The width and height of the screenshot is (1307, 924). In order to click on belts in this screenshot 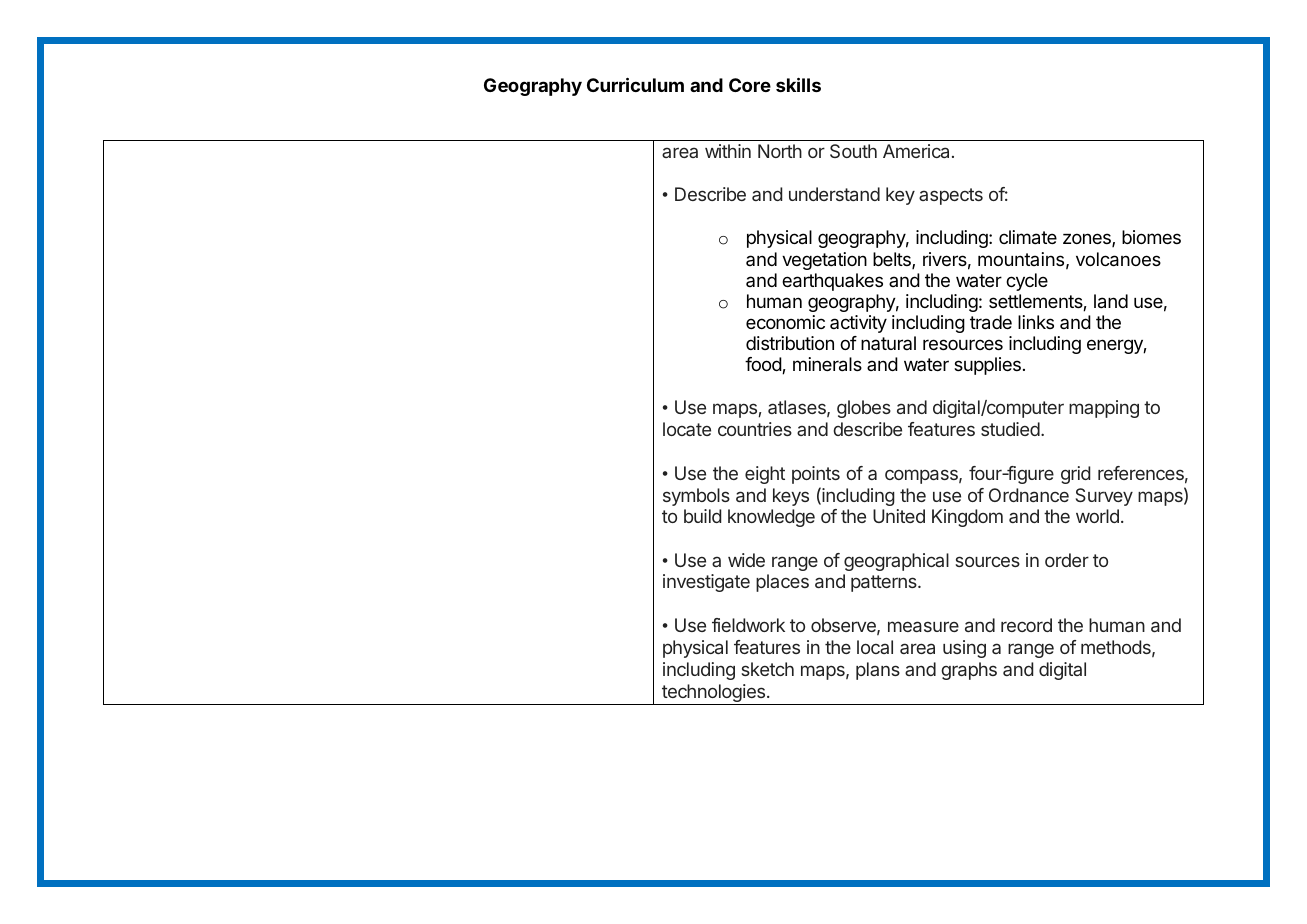, I will do `click(893, 260)`.
